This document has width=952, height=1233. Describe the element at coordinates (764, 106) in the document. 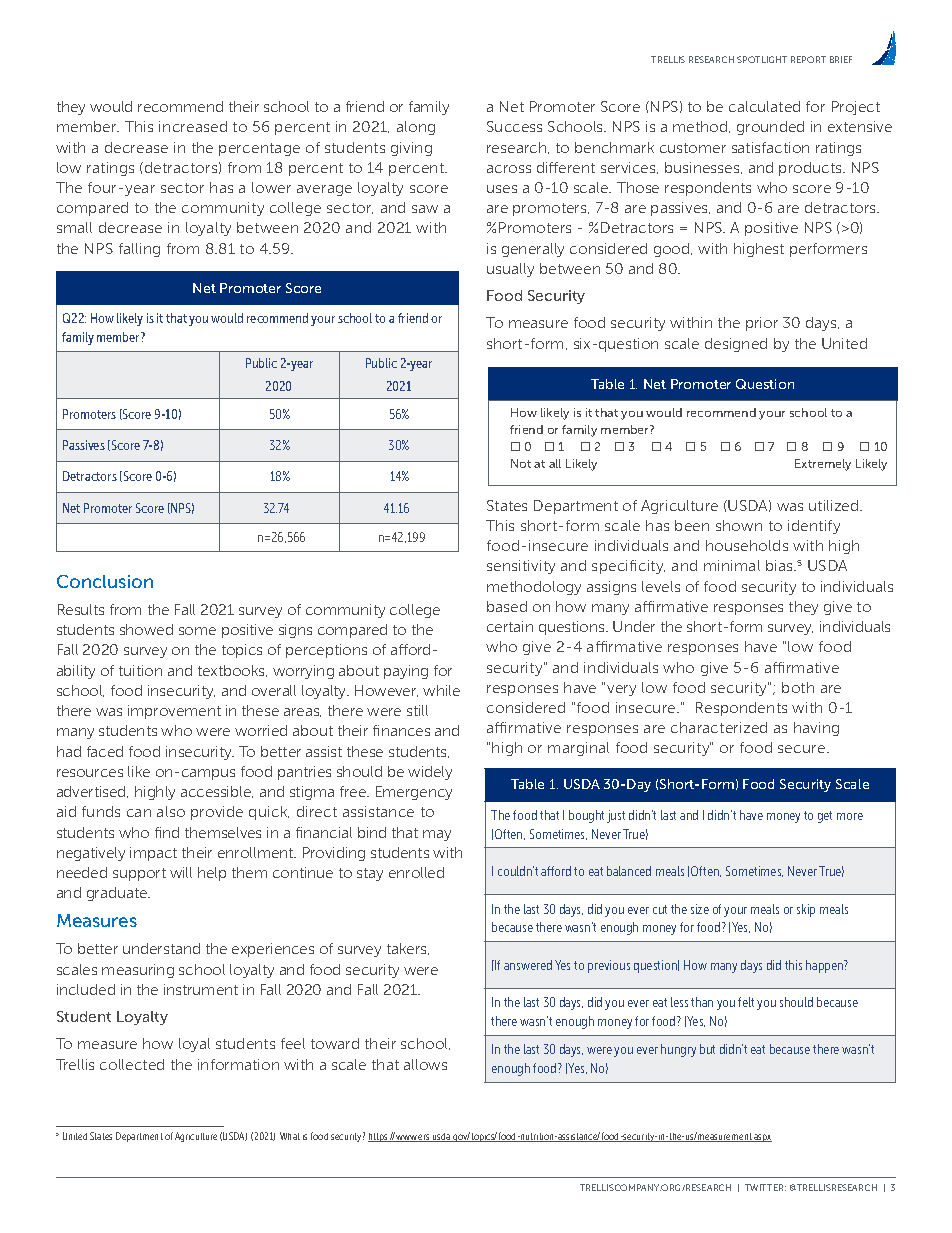

I see `calculated` at that location.
